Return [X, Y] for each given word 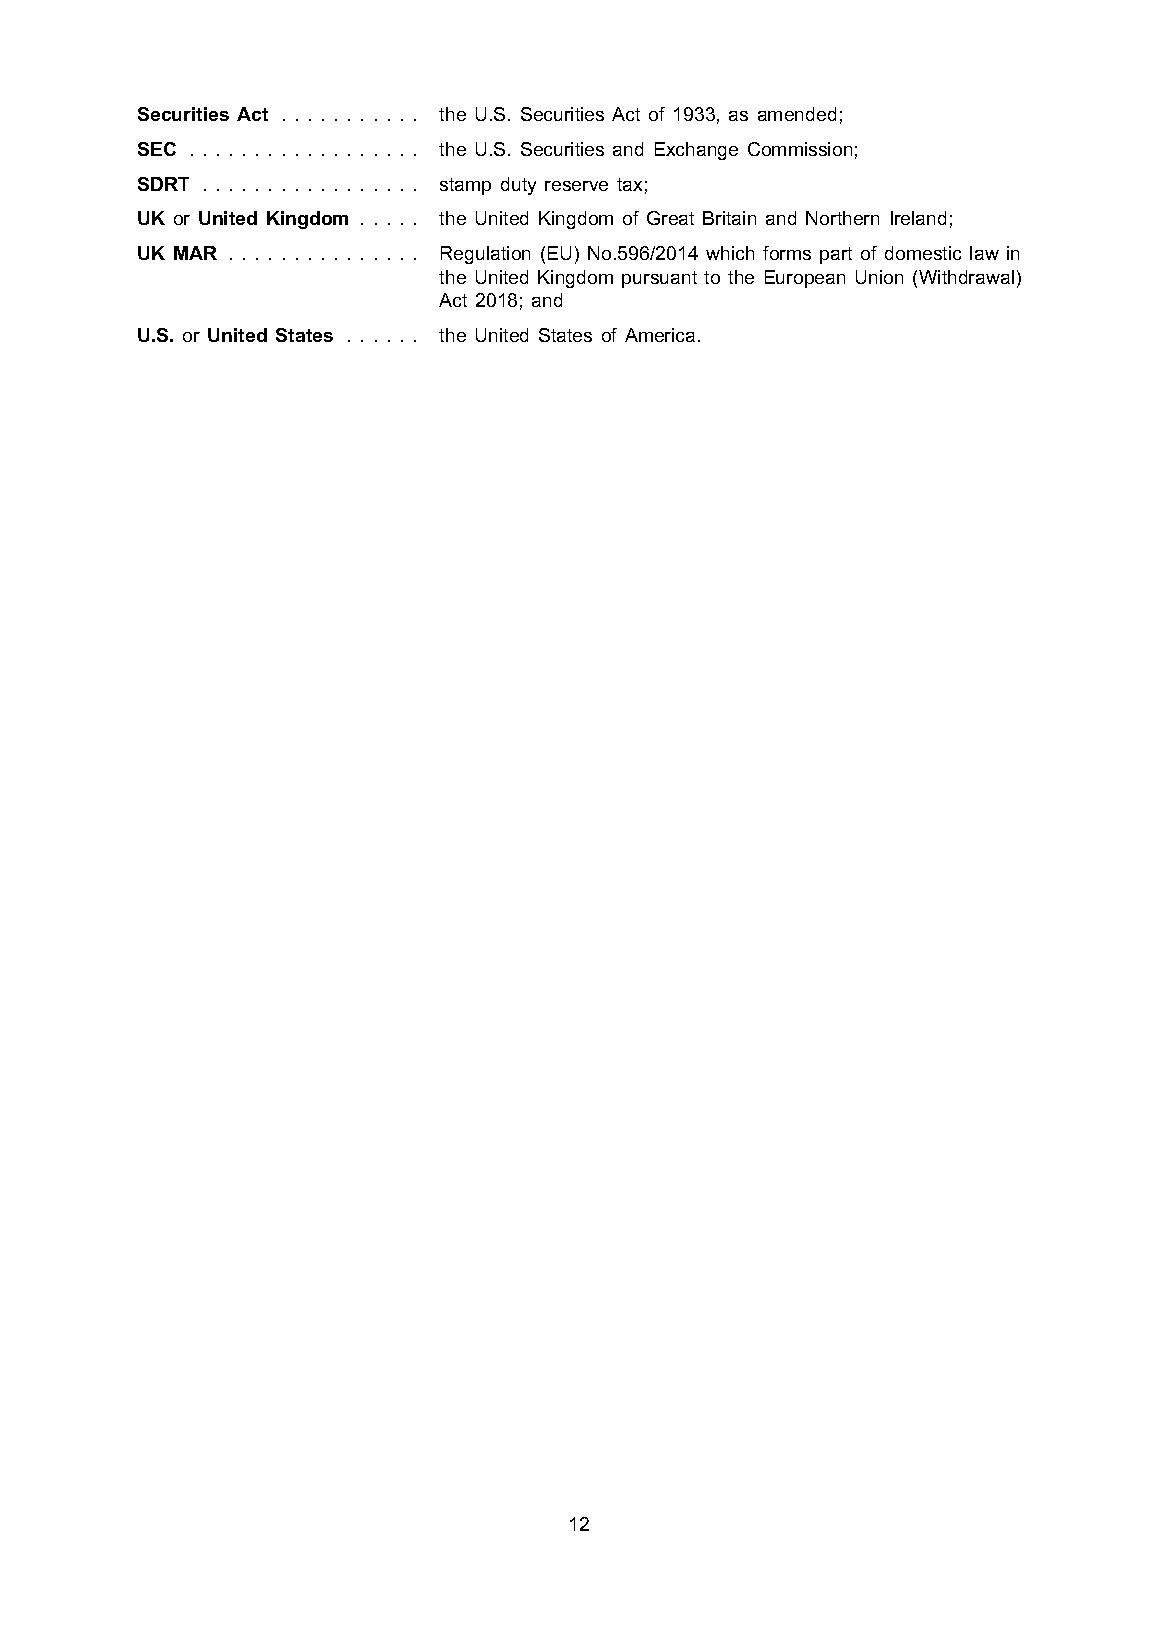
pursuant [659, 279]
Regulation [485, 255]
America [660, 335]
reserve [576, 186]
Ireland [918, 218]
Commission [800, 149]
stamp [465, 186]
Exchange [696, 151]
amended [797, 114]
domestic [923, 253]
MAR [195, 253]
